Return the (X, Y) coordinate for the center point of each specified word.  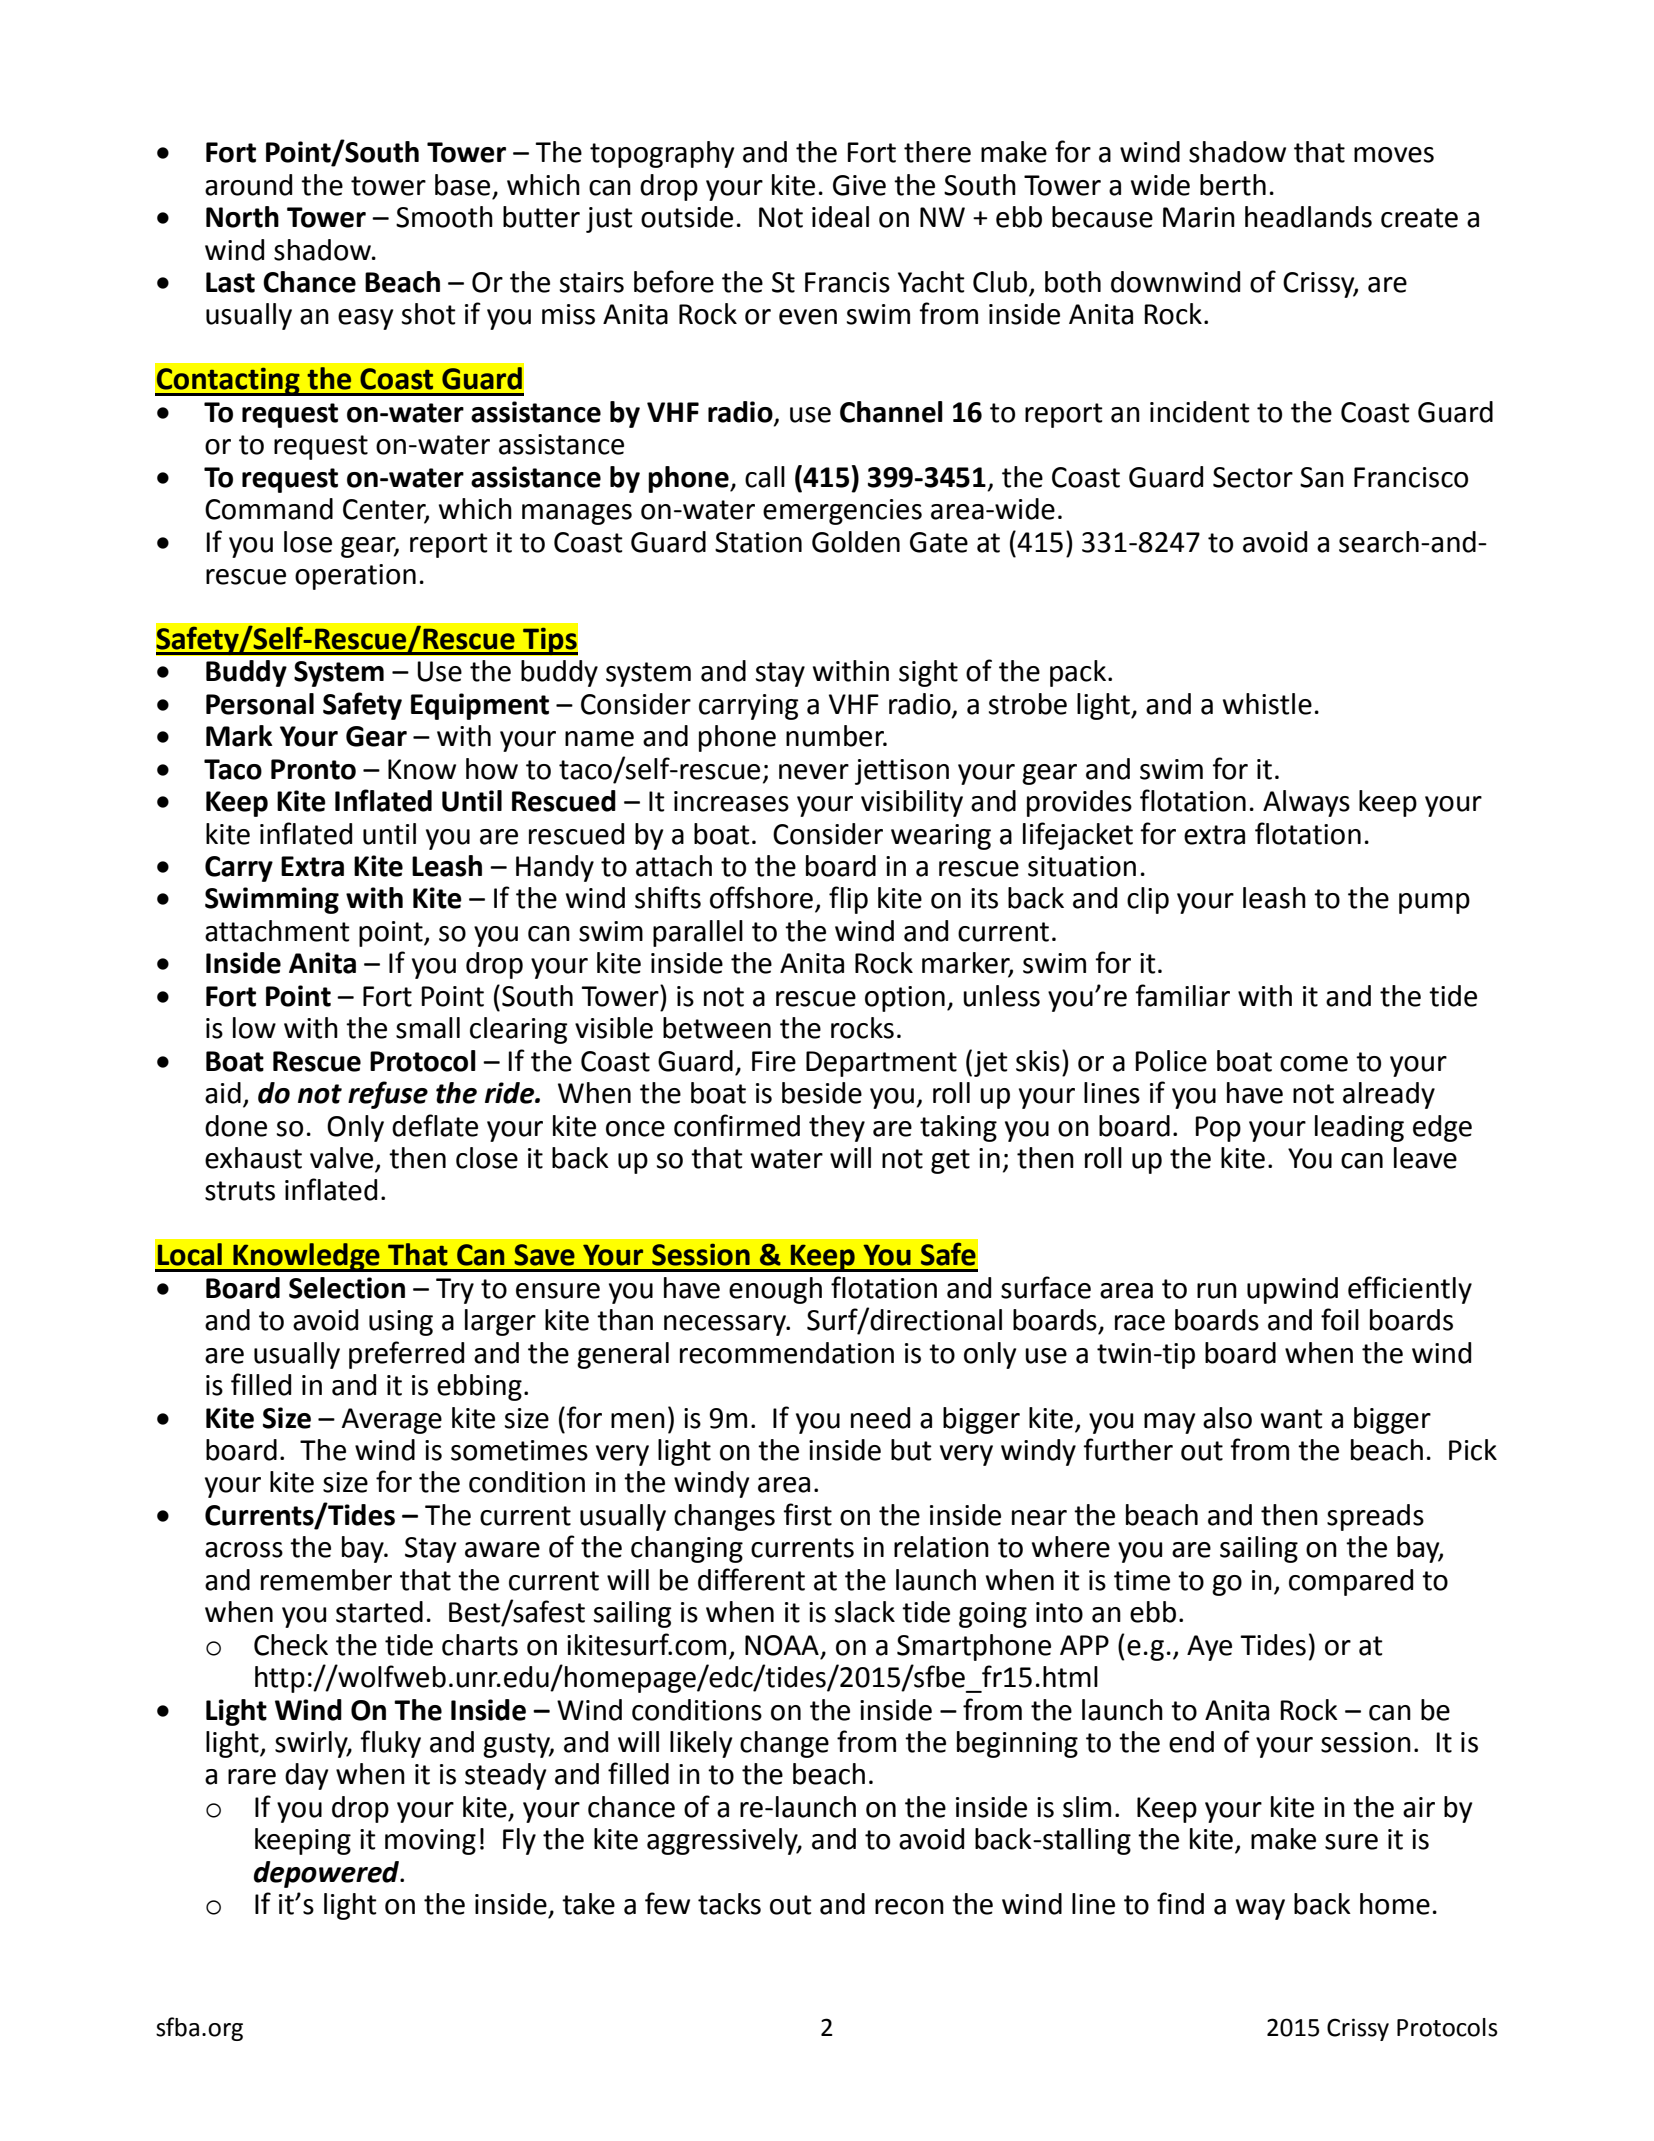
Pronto (313, 769)
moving (430, 1842)
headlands (1308, 217)
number (836, 736)
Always (1306, 803)
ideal (840, 217)
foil (1340, 1319)
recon (909, 1907)
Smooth (444, 217)
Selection (347, 1288)
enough (775, 1290)
